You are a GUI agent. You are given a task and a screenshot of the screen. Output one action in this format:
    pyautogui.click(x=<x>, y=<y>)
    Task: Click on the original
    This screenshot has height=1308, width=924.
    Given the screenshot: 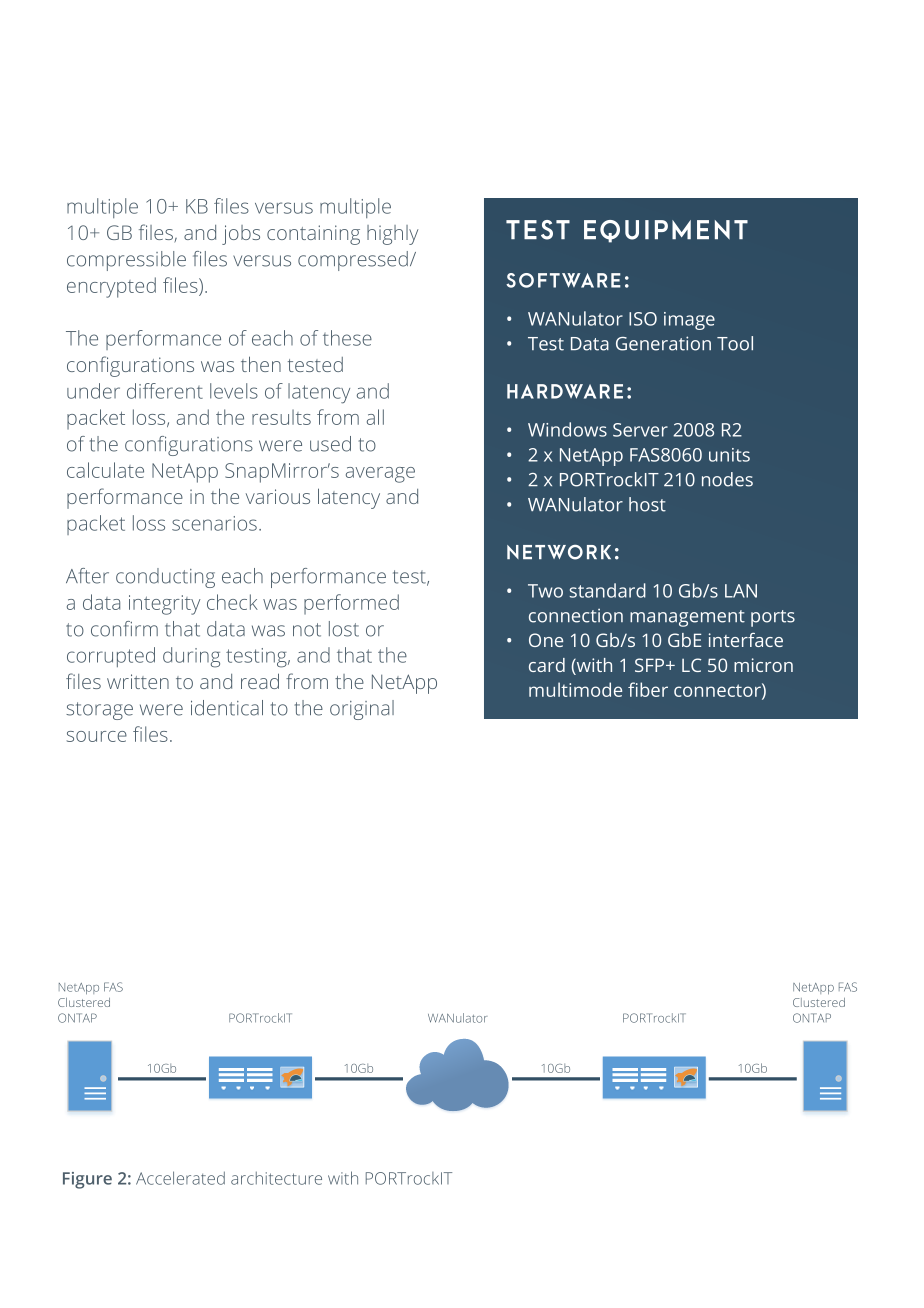 What is the action you would take?
    pyautogui.click(x=362, y=710)
